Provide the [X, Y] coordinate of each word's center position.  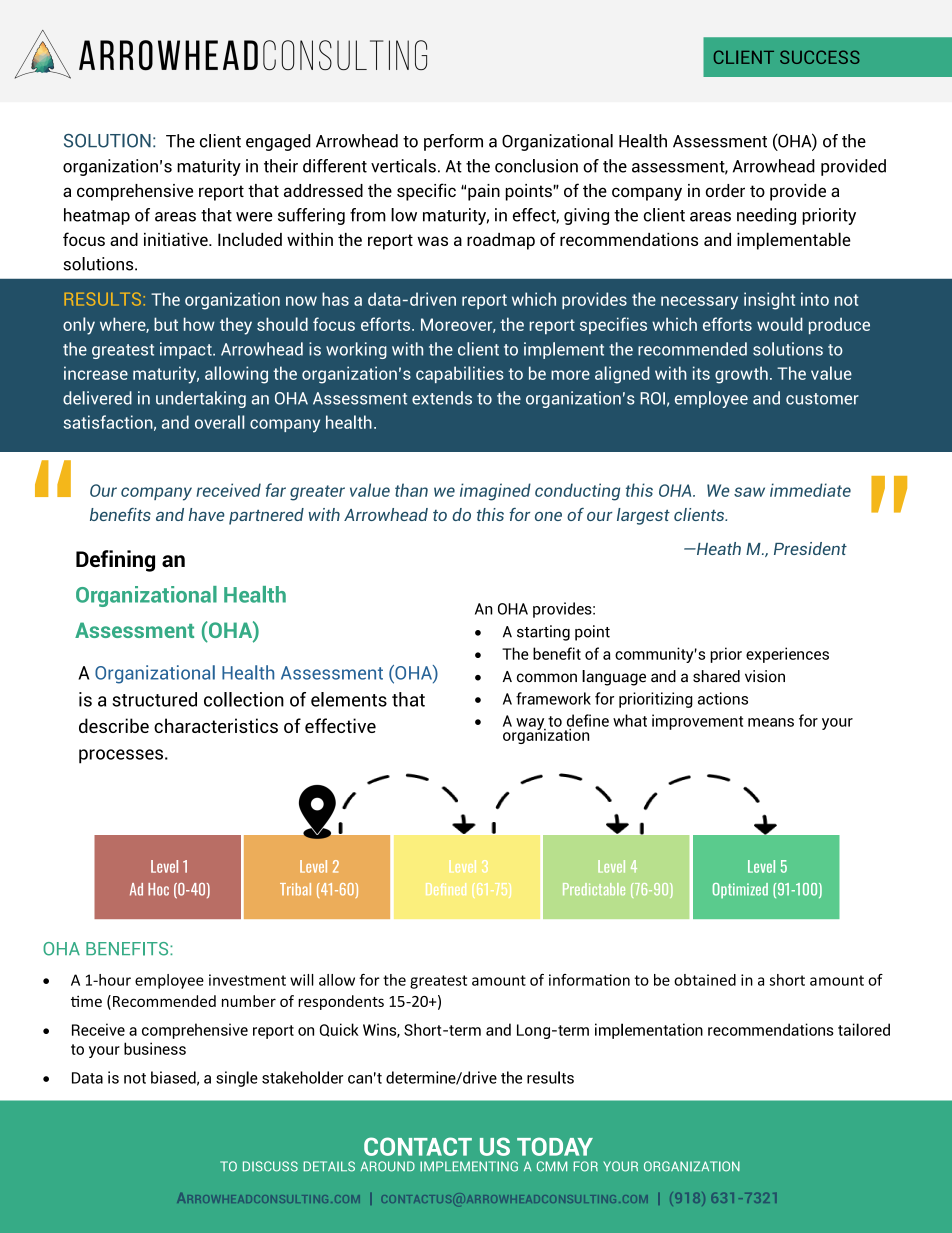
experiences [787, 655]
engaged [278, 142]
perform [453, 142]
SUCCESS [820, 57]
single [237, 1079]
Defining [115, 561]
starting [543, 633]
